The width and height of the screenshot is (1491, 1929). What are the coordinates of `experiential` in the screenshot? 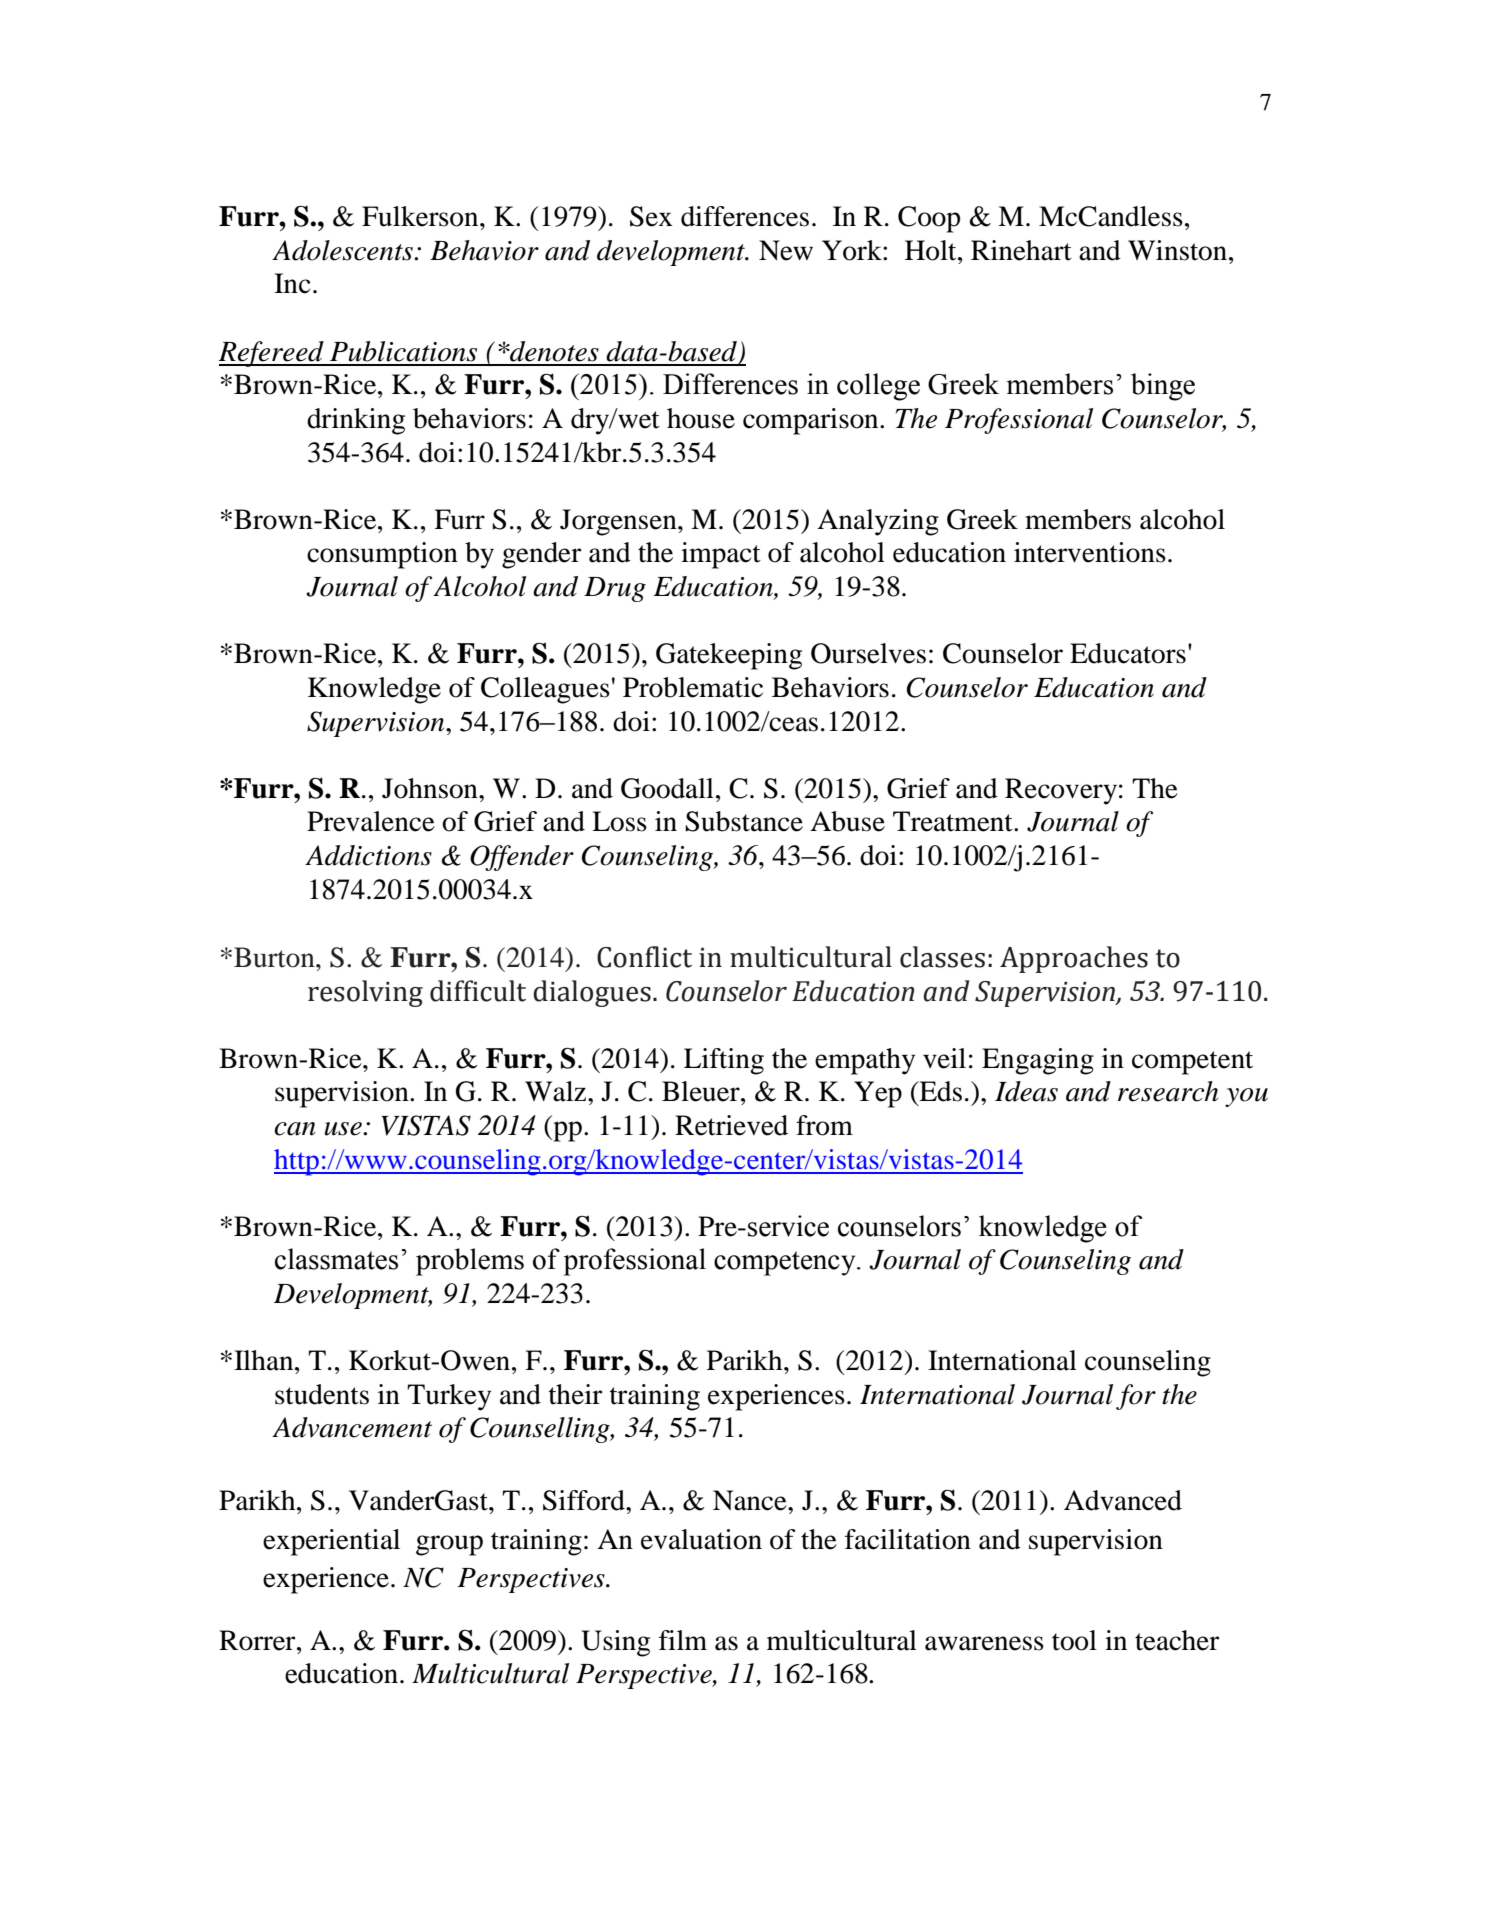 It's located at (331, 1542).
